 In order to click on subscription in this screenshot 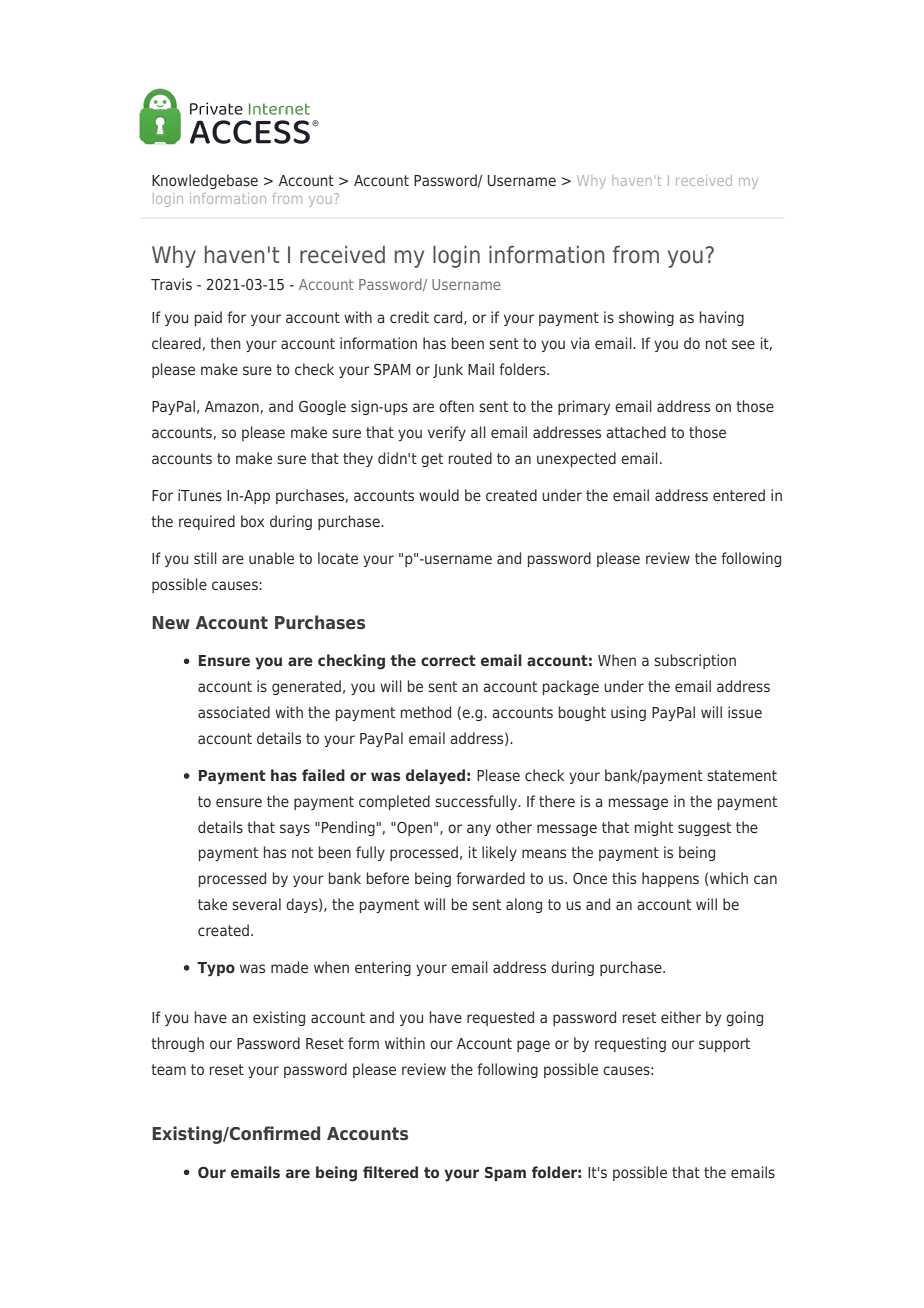, I will do `click(695, 661)`.
